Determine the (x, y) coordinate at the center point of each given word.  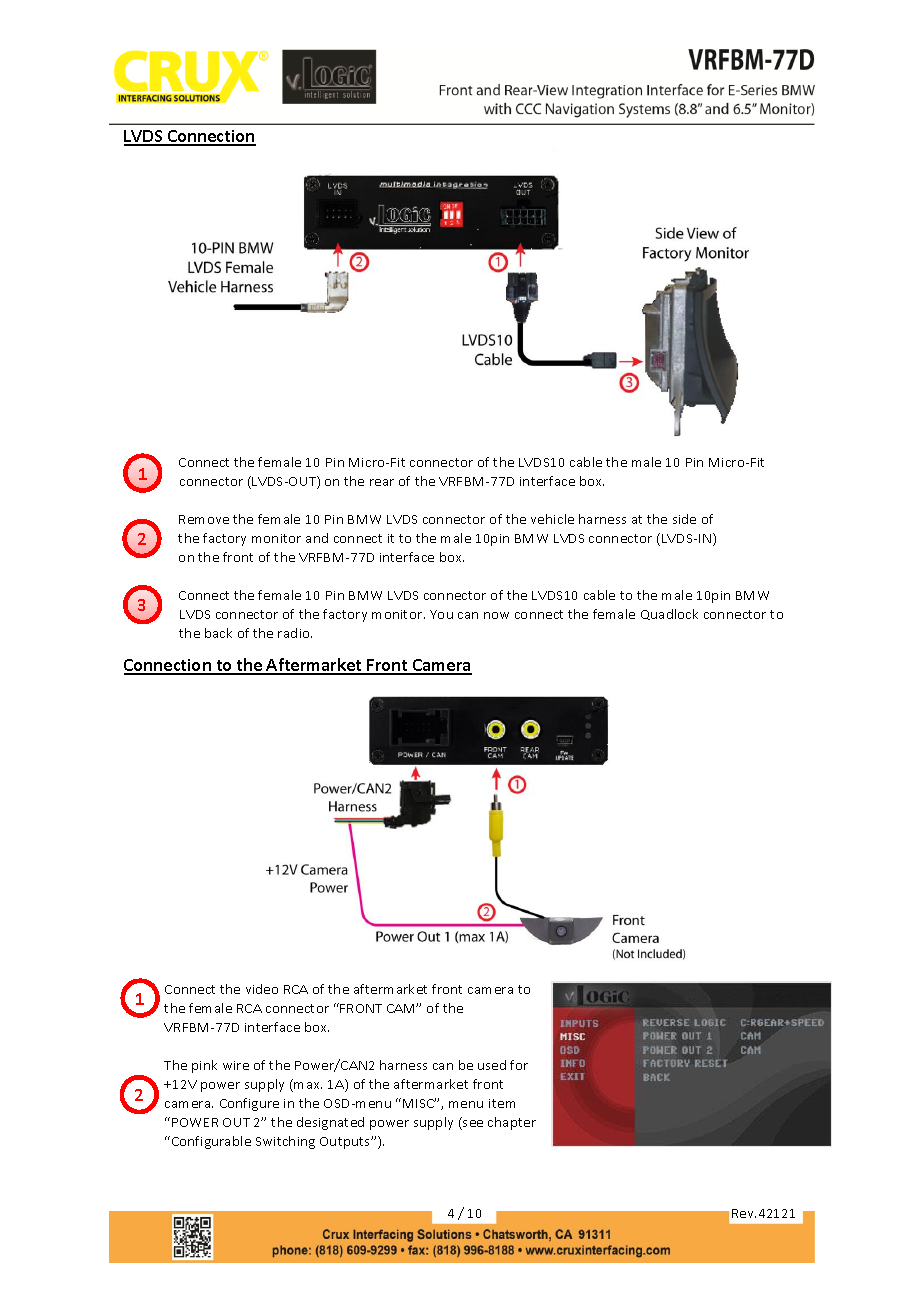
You (441, 614)
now (496, 615)
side (684, 519)
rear (382, 482)
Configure (249, 1104)
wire (236, 1065)
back (218, 633)
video (262, 989)
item (502, 1103)
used (492, 1065)
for (519, 1065)
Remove (204, 519)
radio (295, 633)
